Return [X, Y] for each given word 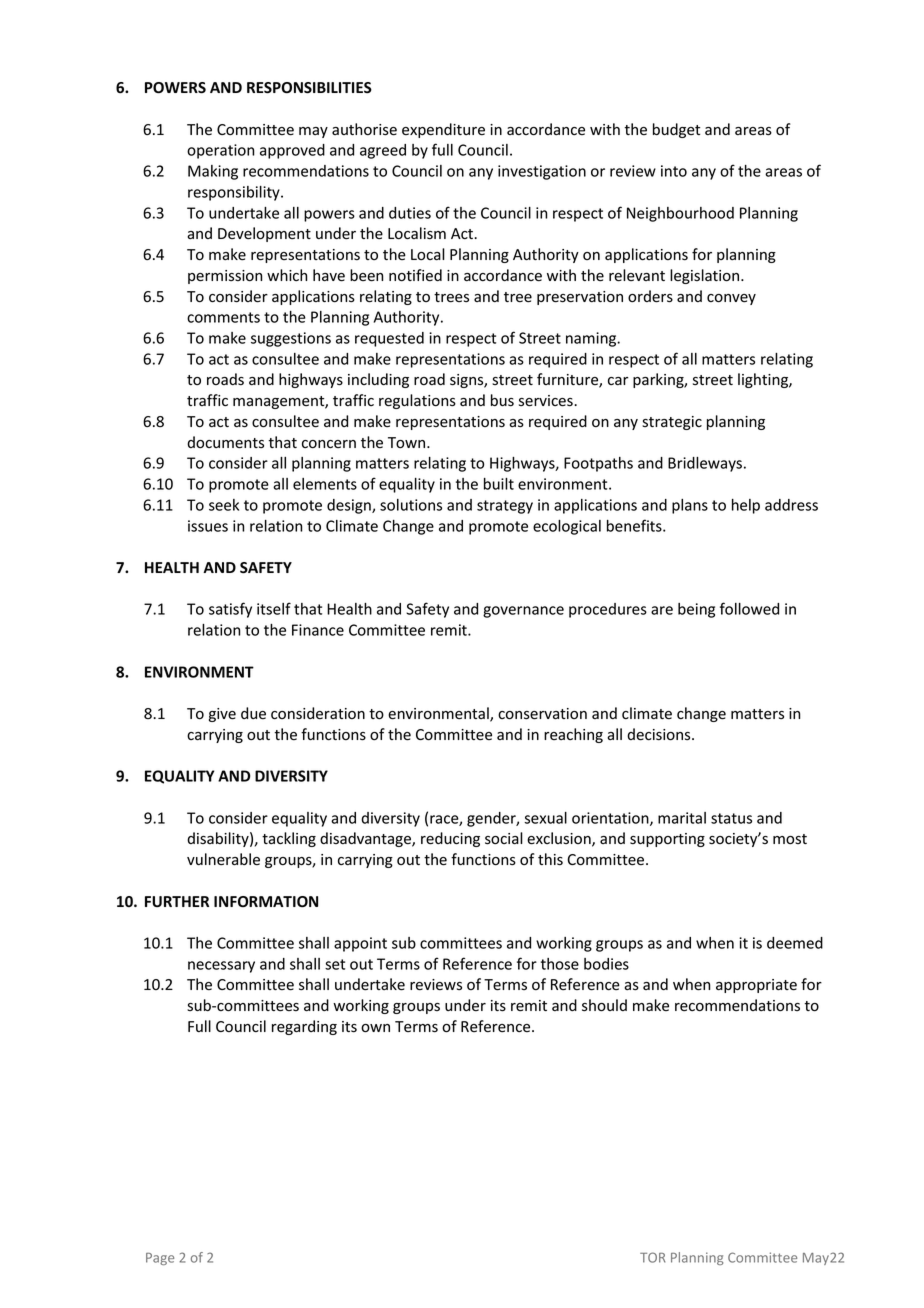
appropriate [756, 986]
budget [676, 130]
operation [220, 151]
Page [160, 1259]
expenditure [443, 130]
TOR [652, 1257]
